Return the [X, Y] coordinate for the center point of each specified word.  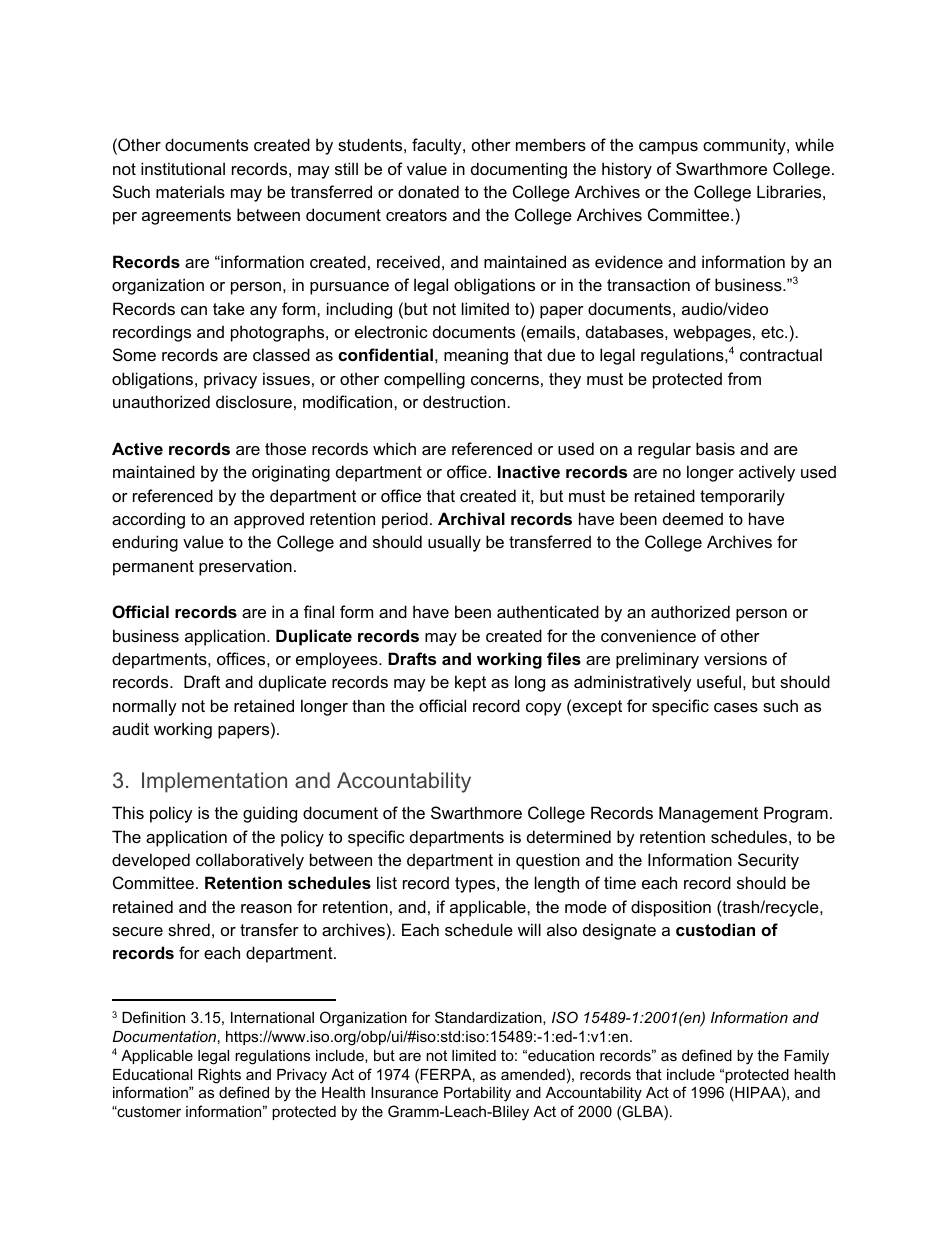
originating [291, 473]
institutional [183, 168]
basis [715, 448]
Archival [471, 518]
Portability [477, 1094]
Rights [219, 1076]
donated [428, 191]
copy [544, 709]
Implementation [214, 782]
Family [806, 1057]
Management [708, 814]
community [745, 146]
